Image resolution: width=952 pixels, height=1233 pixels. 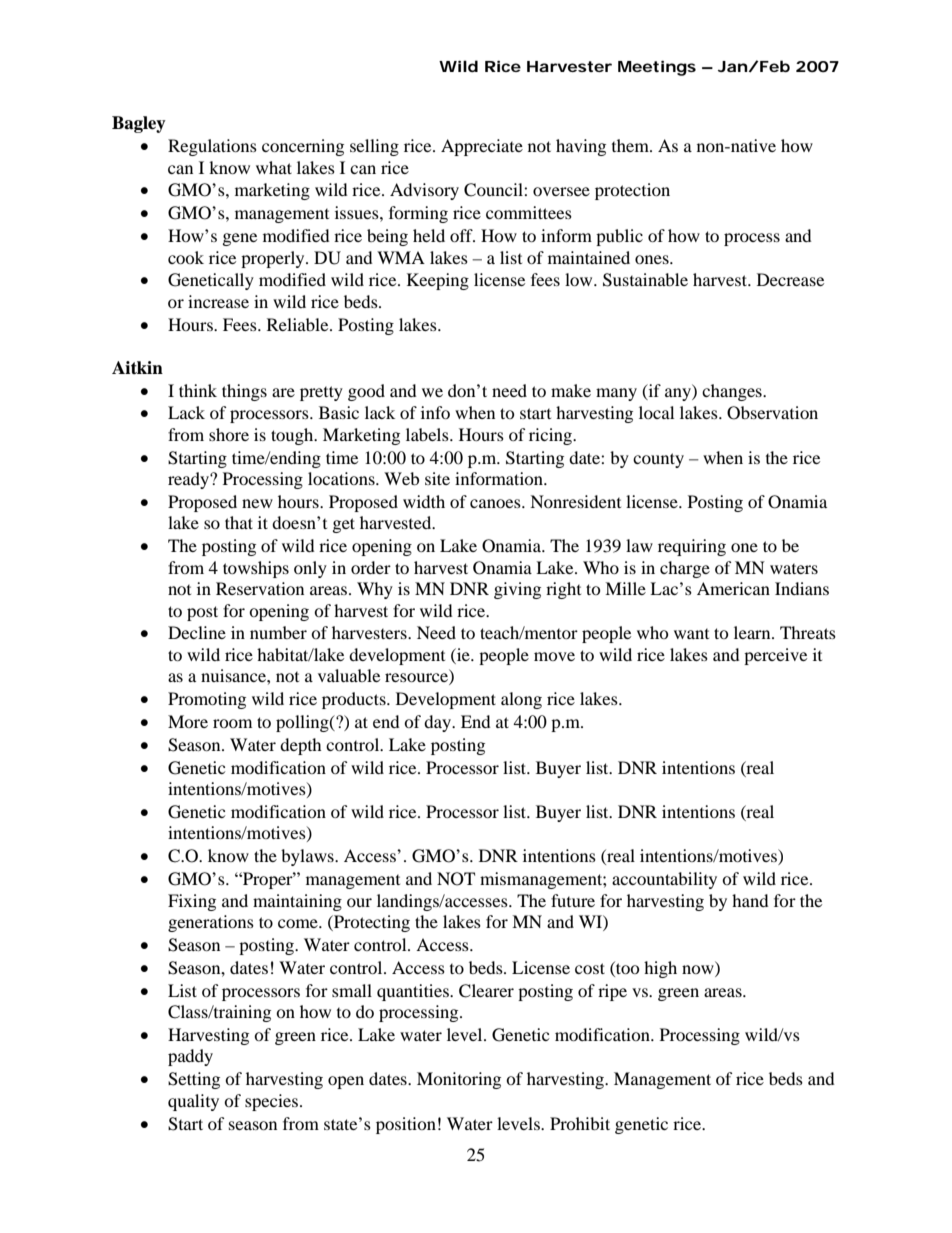 What do you see at coordinates (260, 588) in the screenshot?
I see `Reservation` at bounding box center [260, 588].
